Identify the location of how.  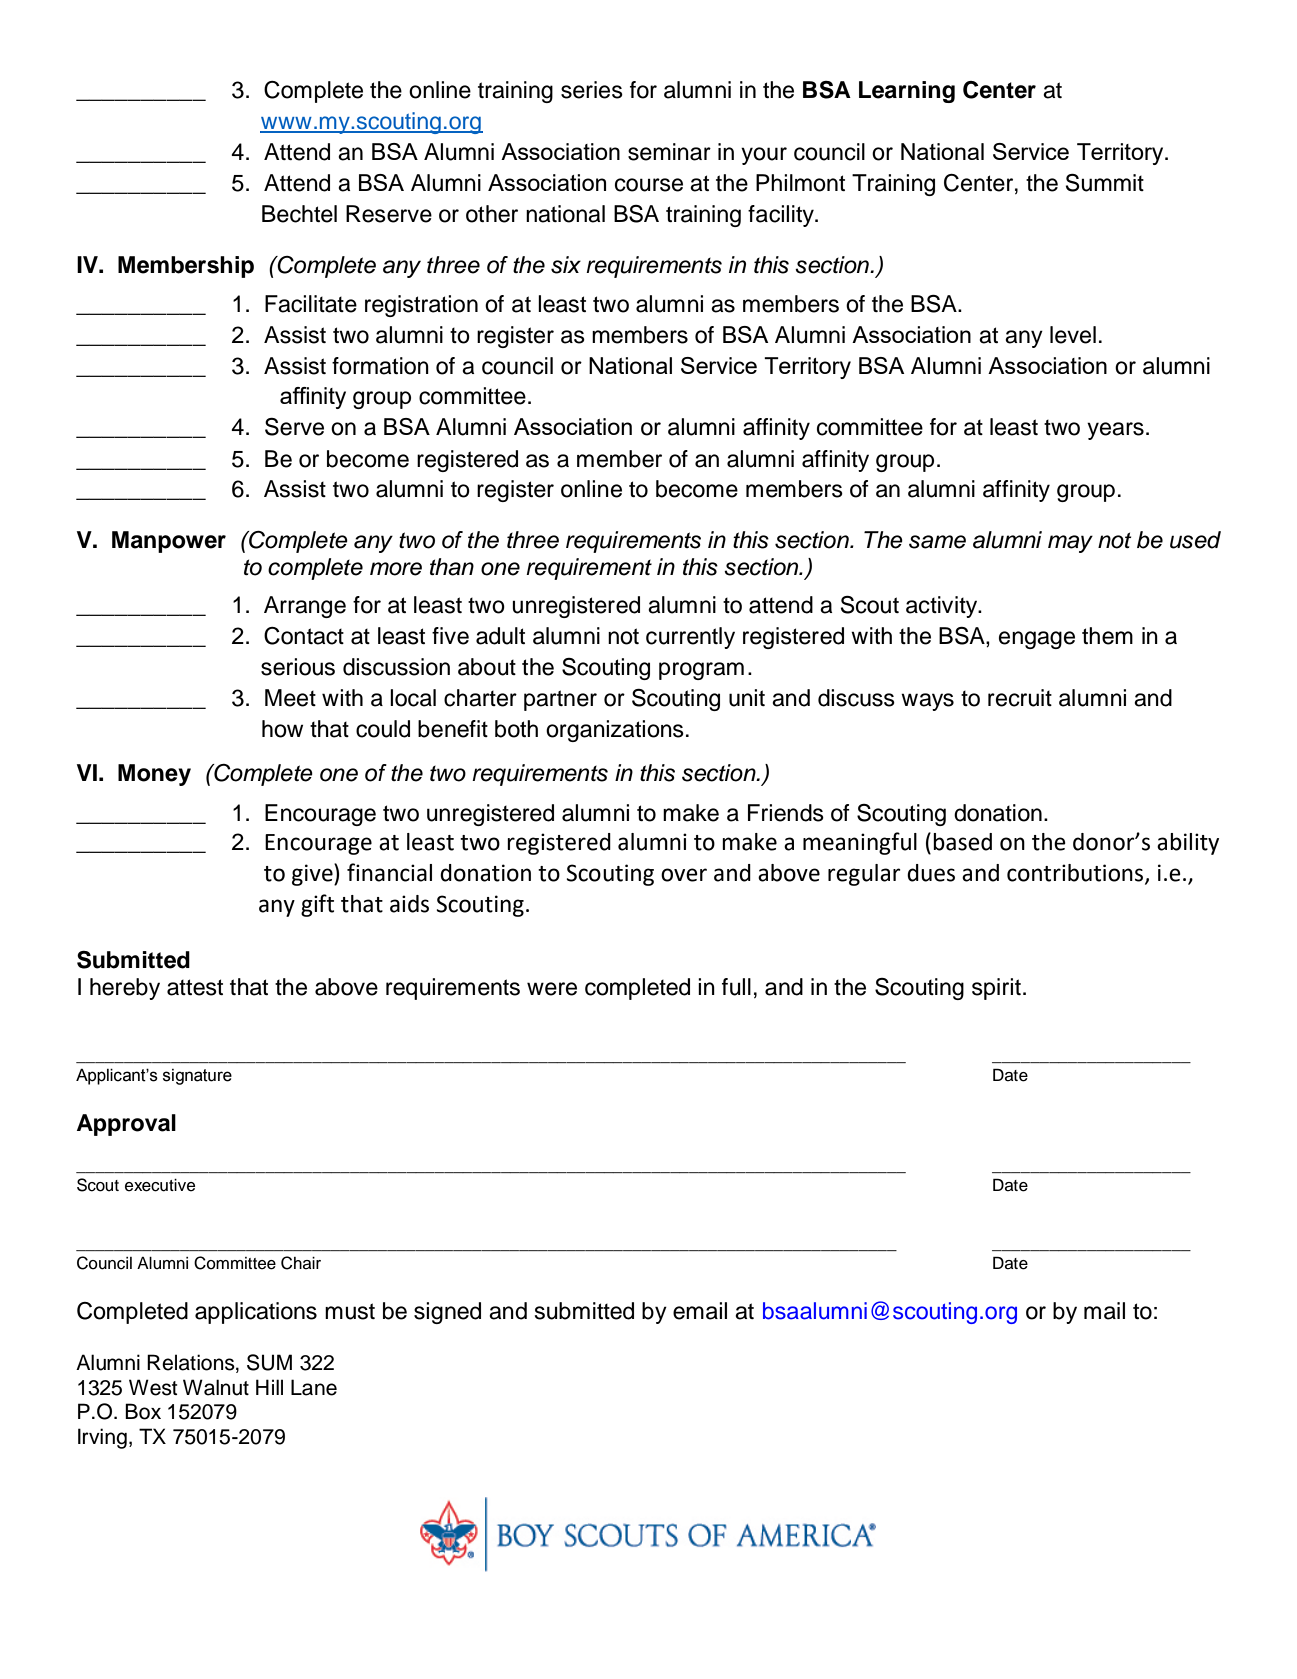
(282, 729).
